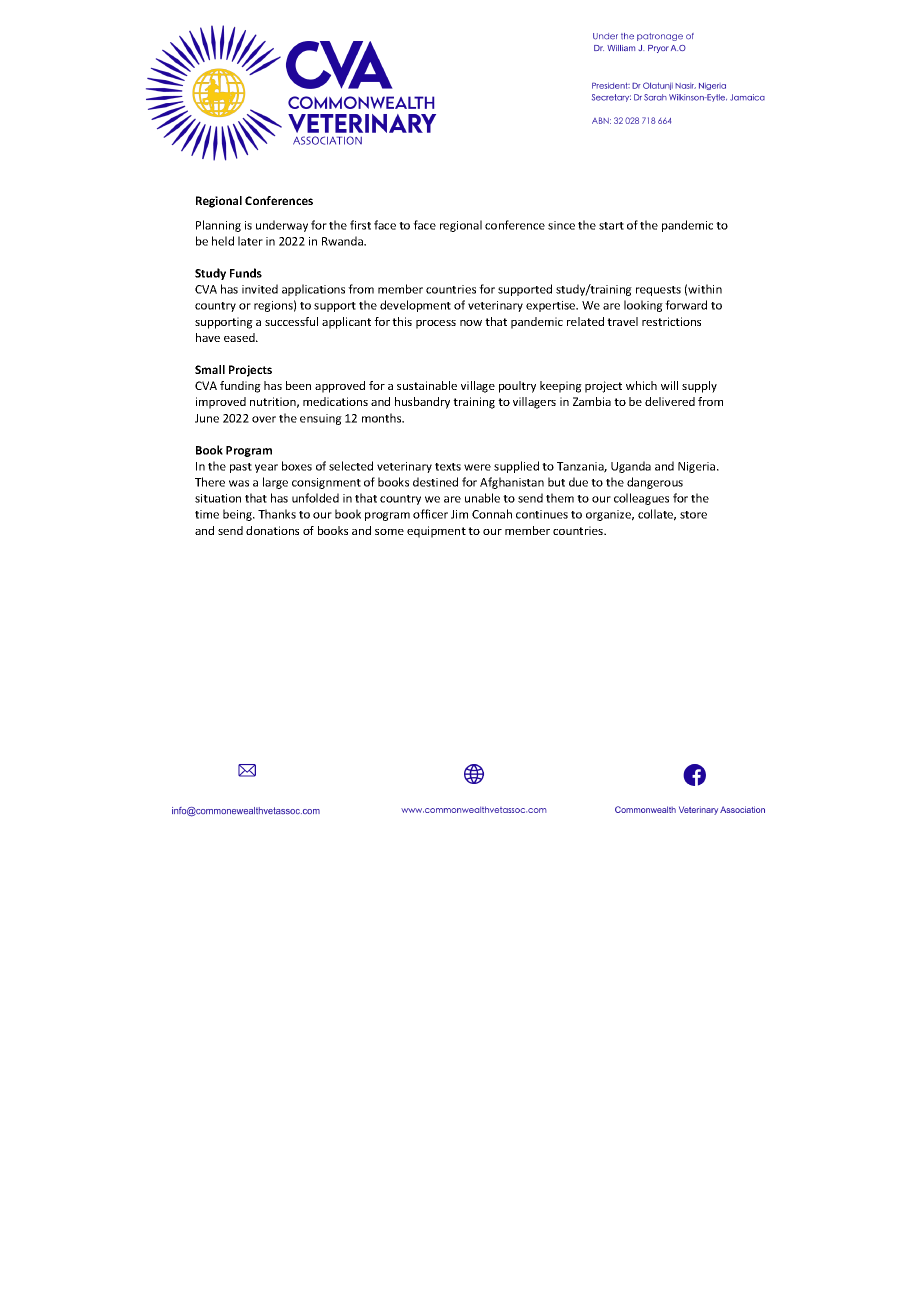 Image resolution: width=924 pixels, height=1308 pixels. What do you see at coordinates (240, 387) in the document?
I see `funding` at bounding box center [240, 387].
